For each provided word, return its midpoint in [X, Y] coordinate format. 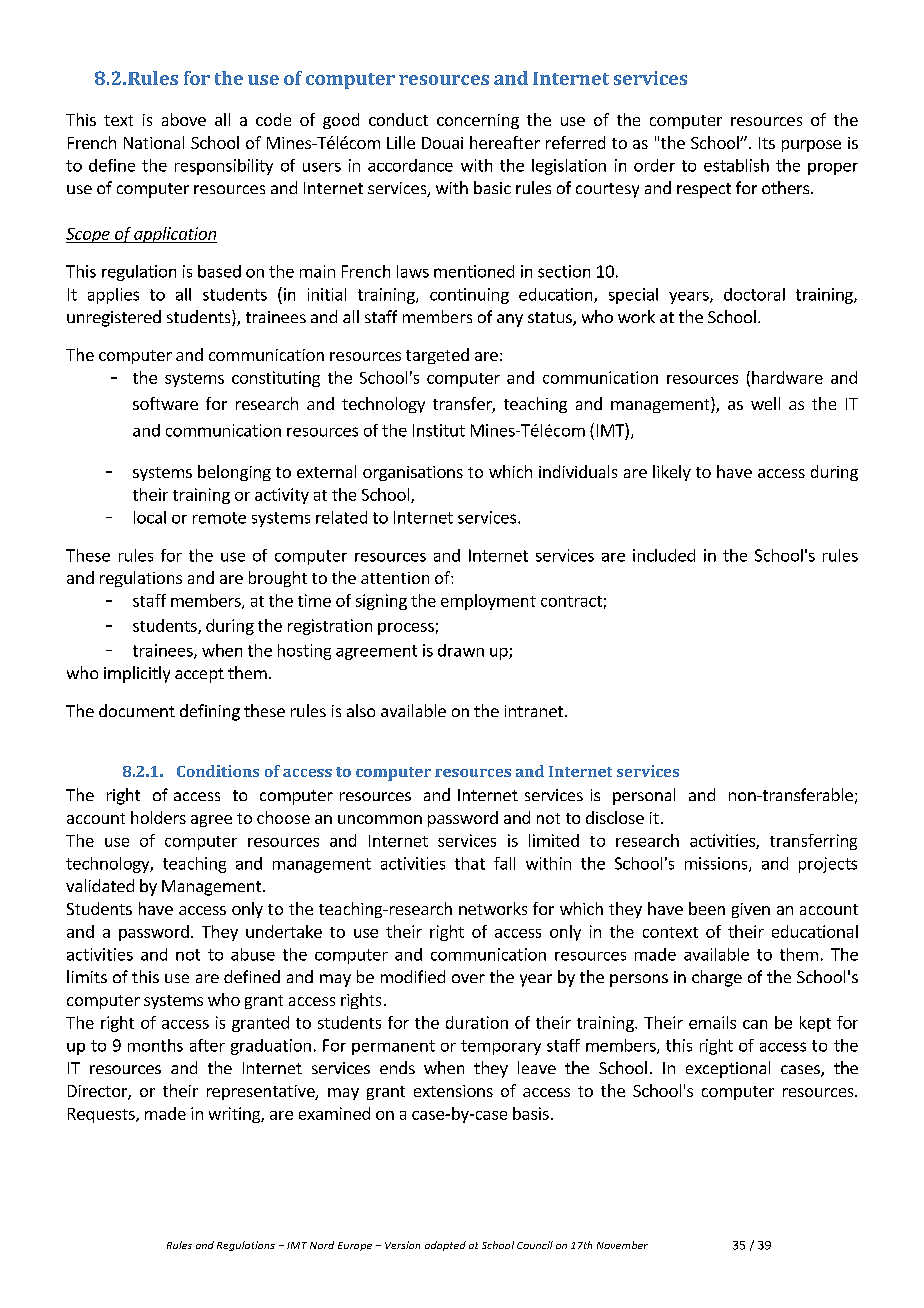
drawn [461, 650]
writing [235, 1115]
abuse [253, 954]
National [154, 142]
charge [717, 978]
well [765, 403]
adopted [445, 1246]
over [468, 978]
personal [644, 796]
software [165, 403]
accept [199, 675]
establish [736, 165]
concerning [478, 121]
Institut [439, 430]
